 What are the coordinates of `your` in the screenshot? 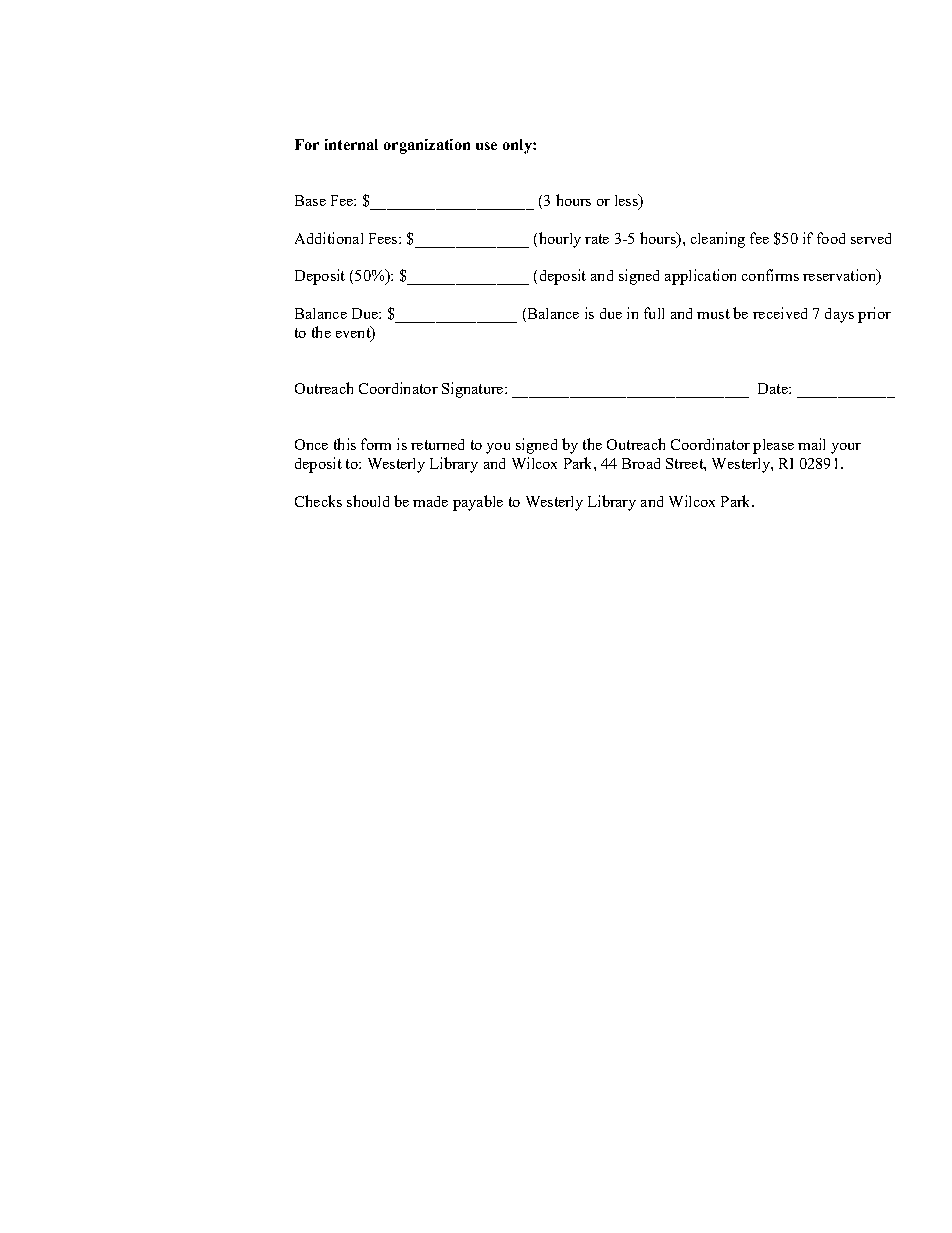 It's located at (846, 448).
